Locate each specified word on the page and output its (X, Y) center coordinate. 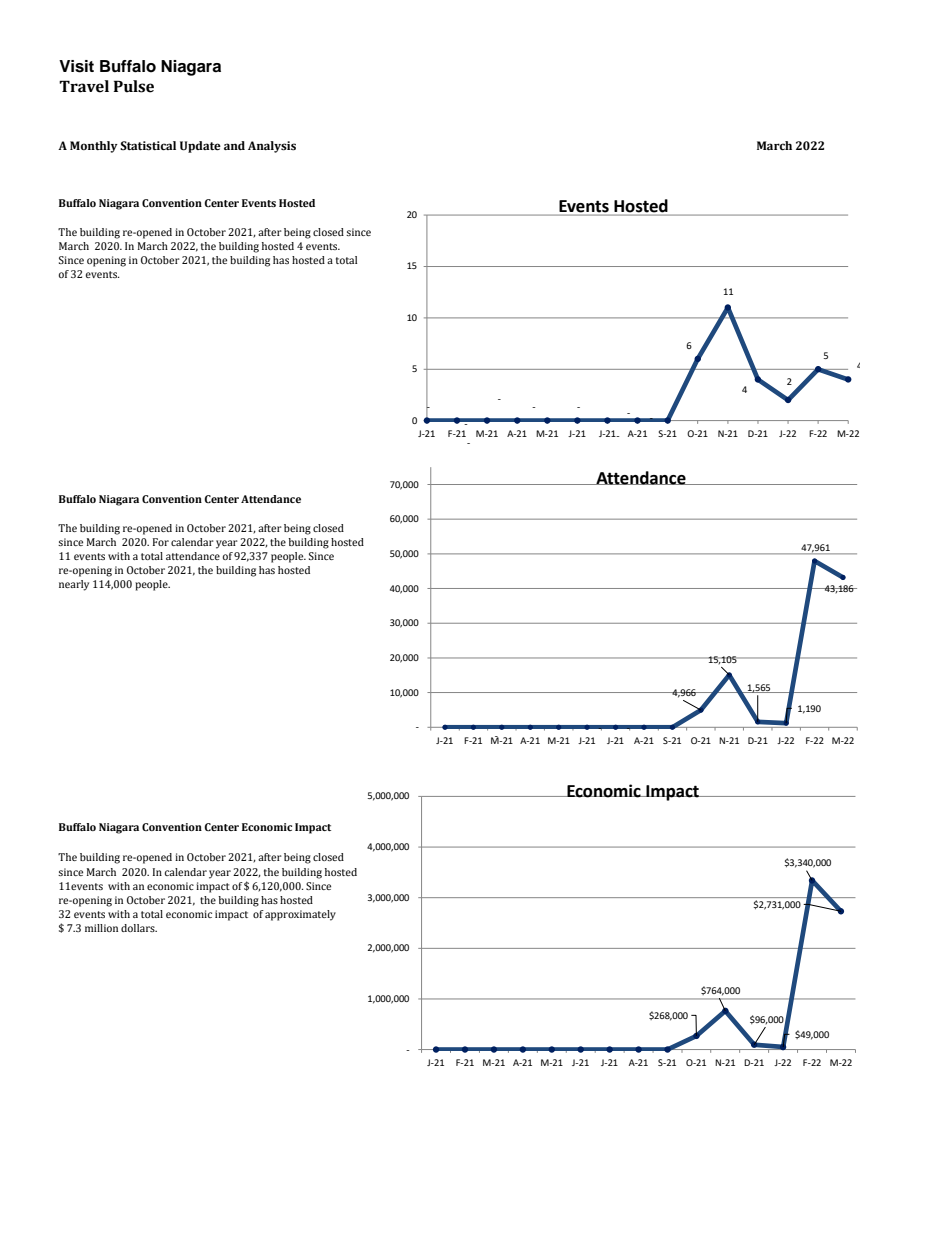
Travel (84, 86)
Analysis (272, 147)
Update (200, 147)
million (101, 928)
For (161, 542)
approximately (300, 915)
